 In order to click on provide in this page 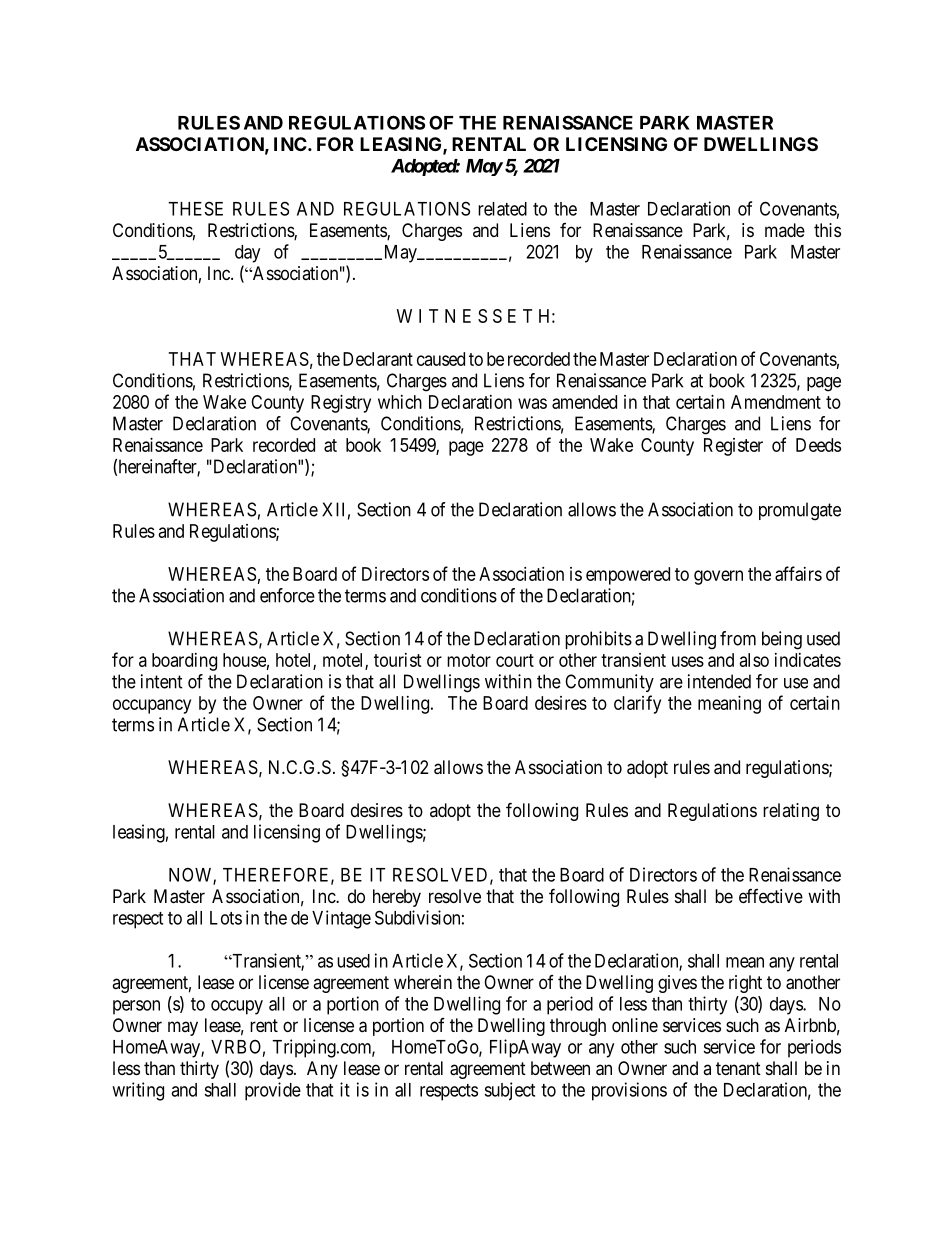, I will do `click(273, 1091)`.
